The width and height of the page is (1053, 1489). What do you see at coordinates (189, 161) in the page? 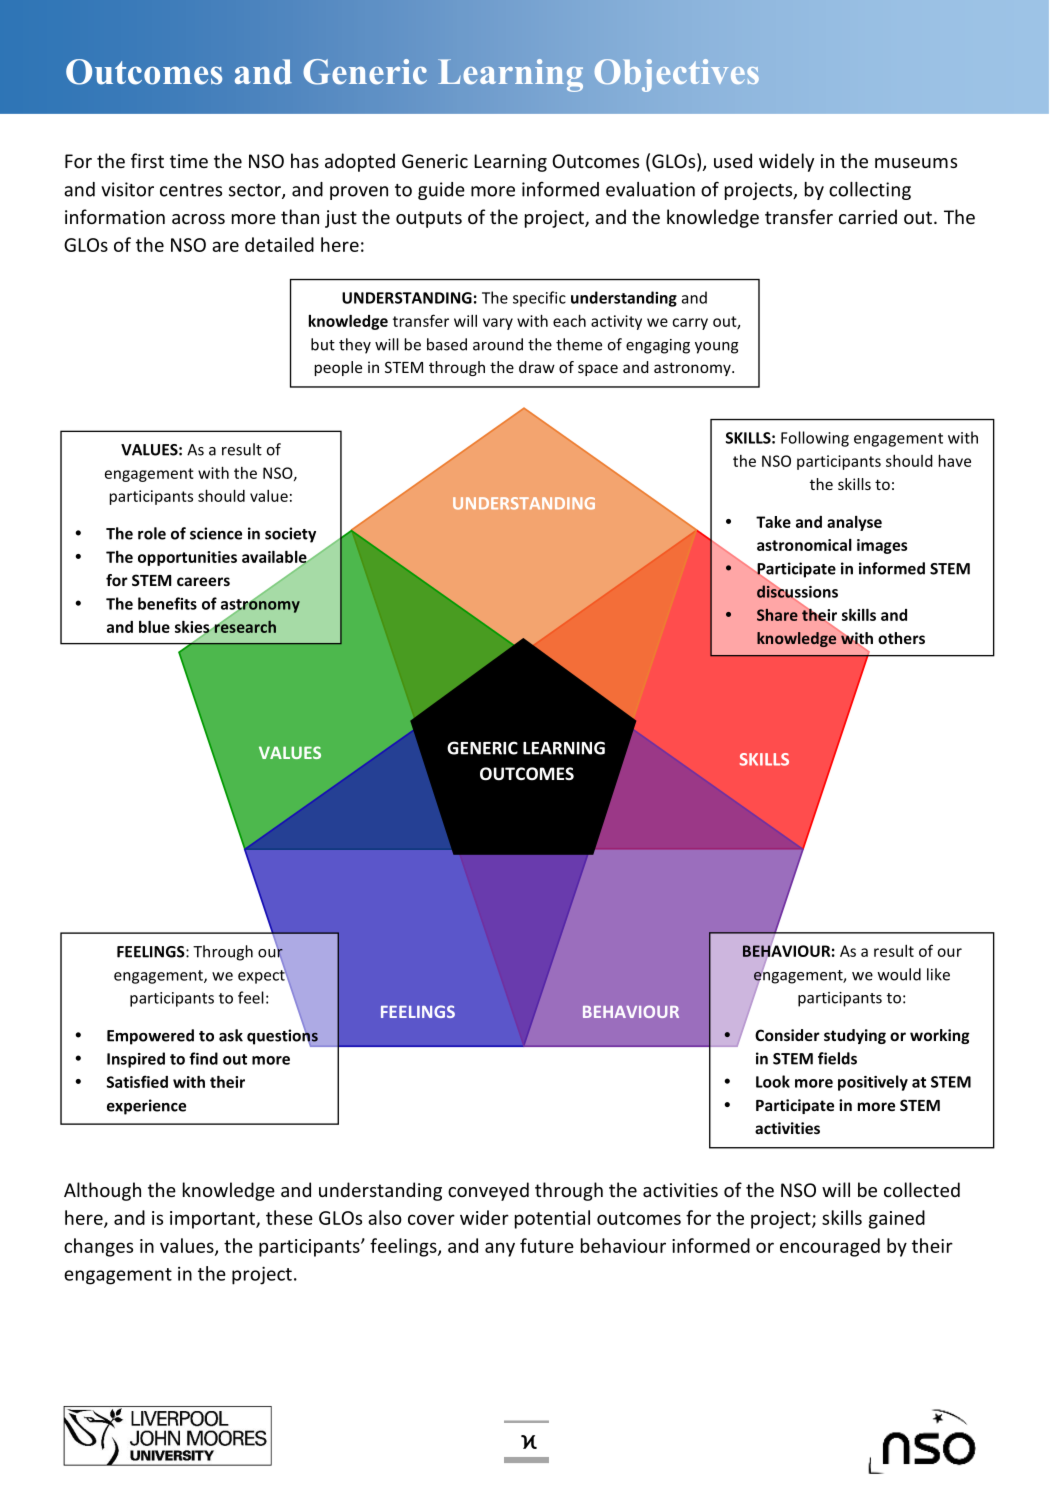
I see `time` at bounding box center [189, 161].
